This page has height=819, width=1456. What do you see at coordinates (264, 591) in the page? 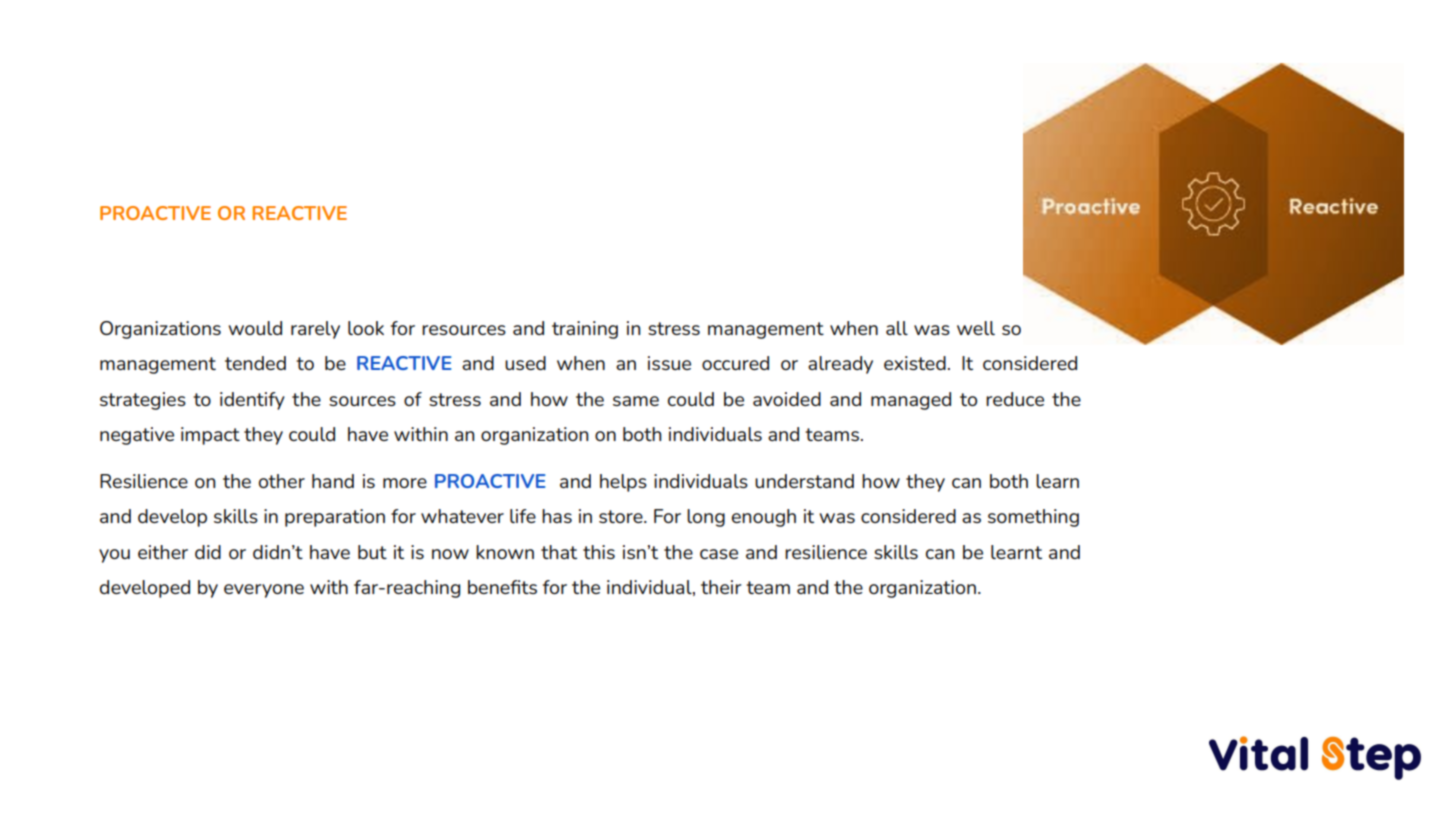
I see `everyone` at bounding box center [264, 591].
